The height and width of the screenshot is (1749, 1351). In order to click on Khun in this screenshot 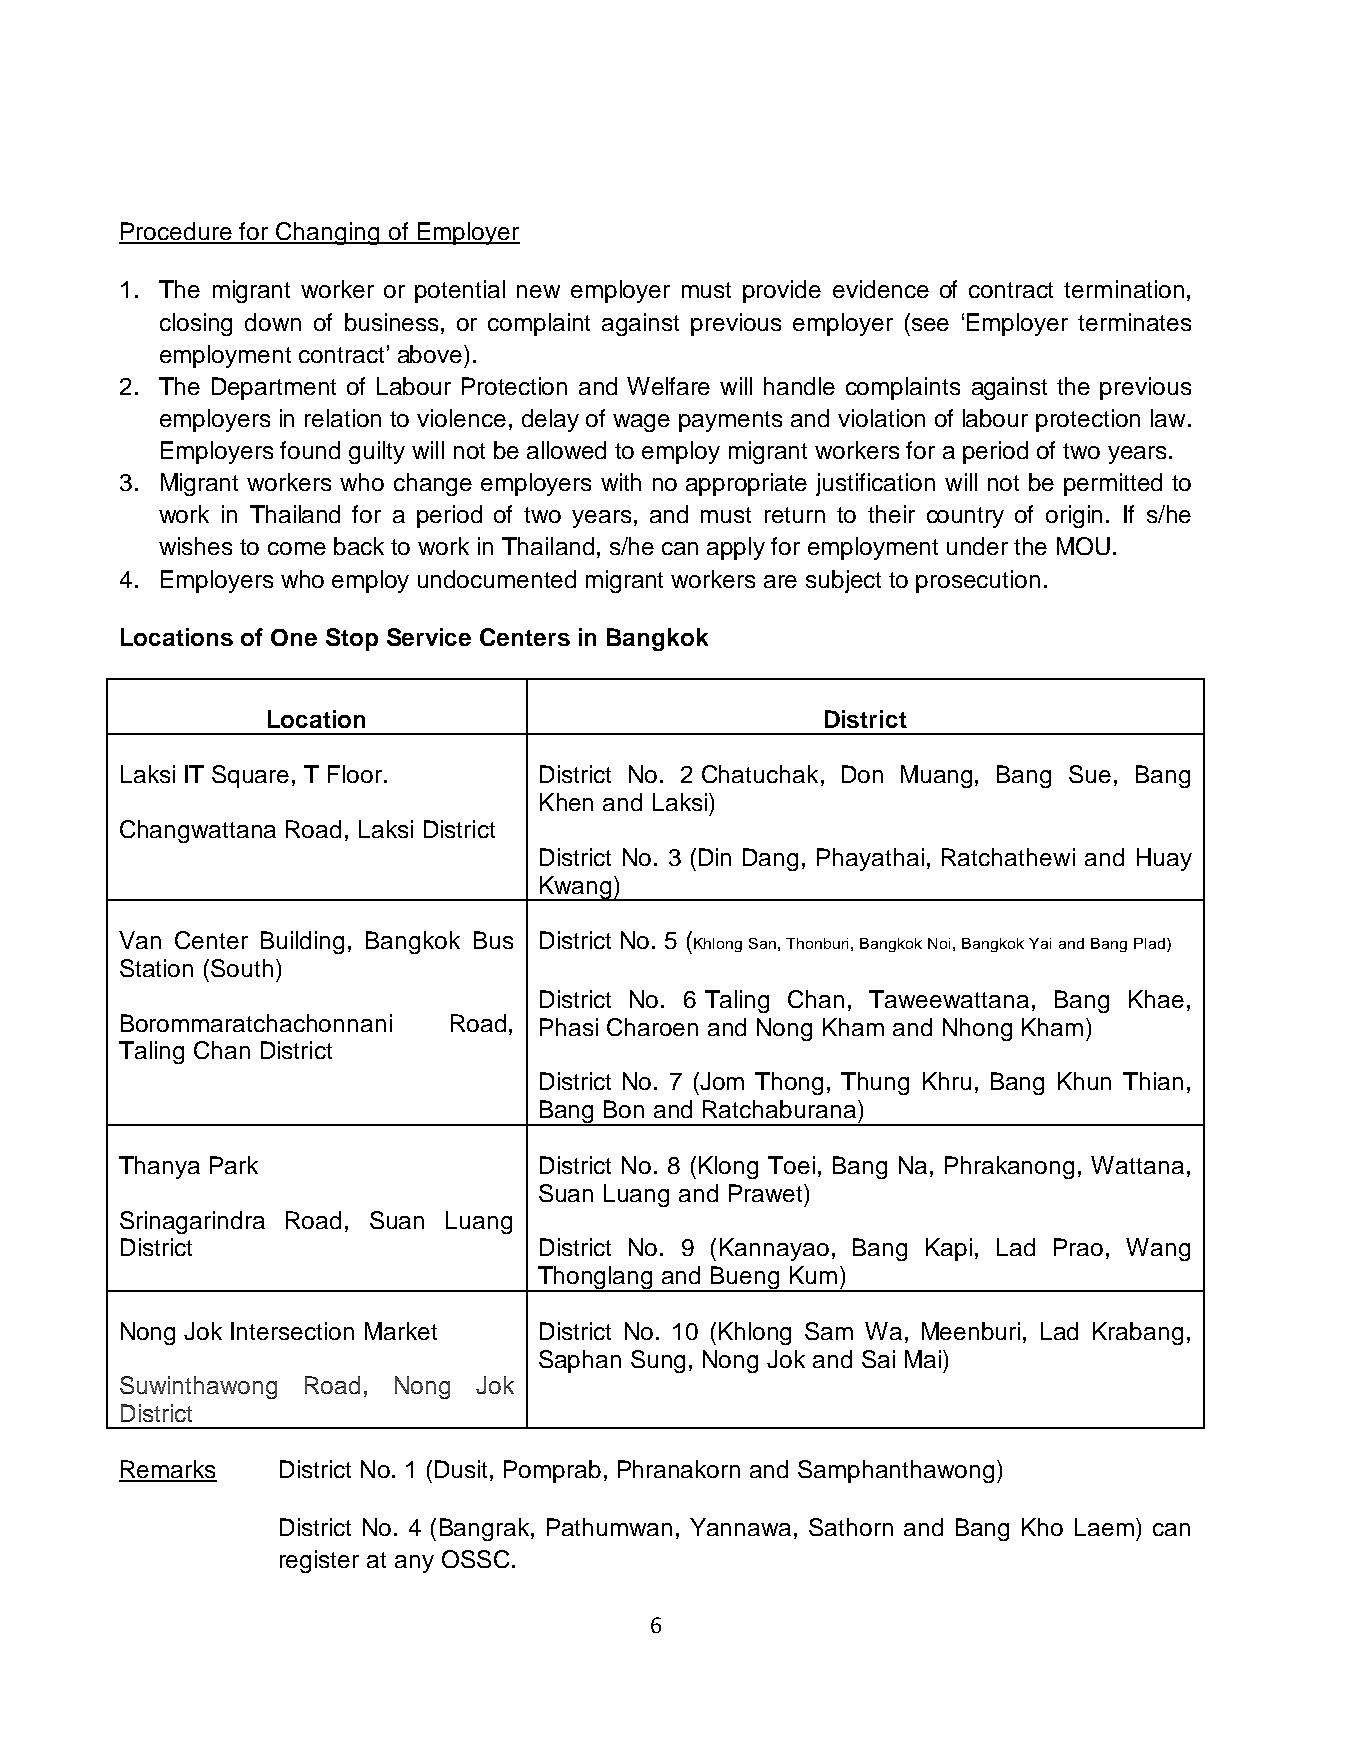, I will do `click(1084, 1081)`.
